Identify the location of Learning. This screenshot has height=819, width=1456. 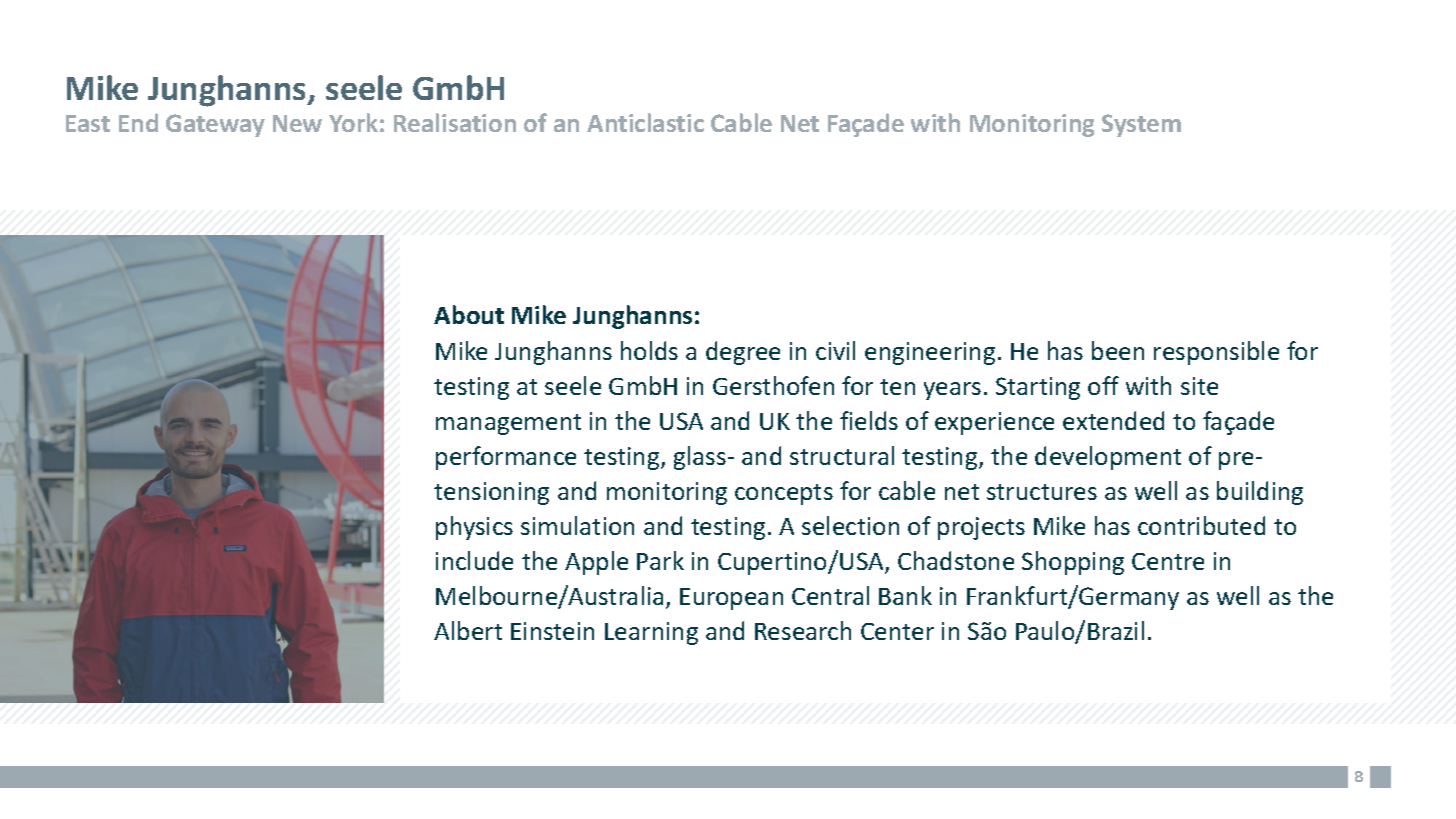
(651, 633).
